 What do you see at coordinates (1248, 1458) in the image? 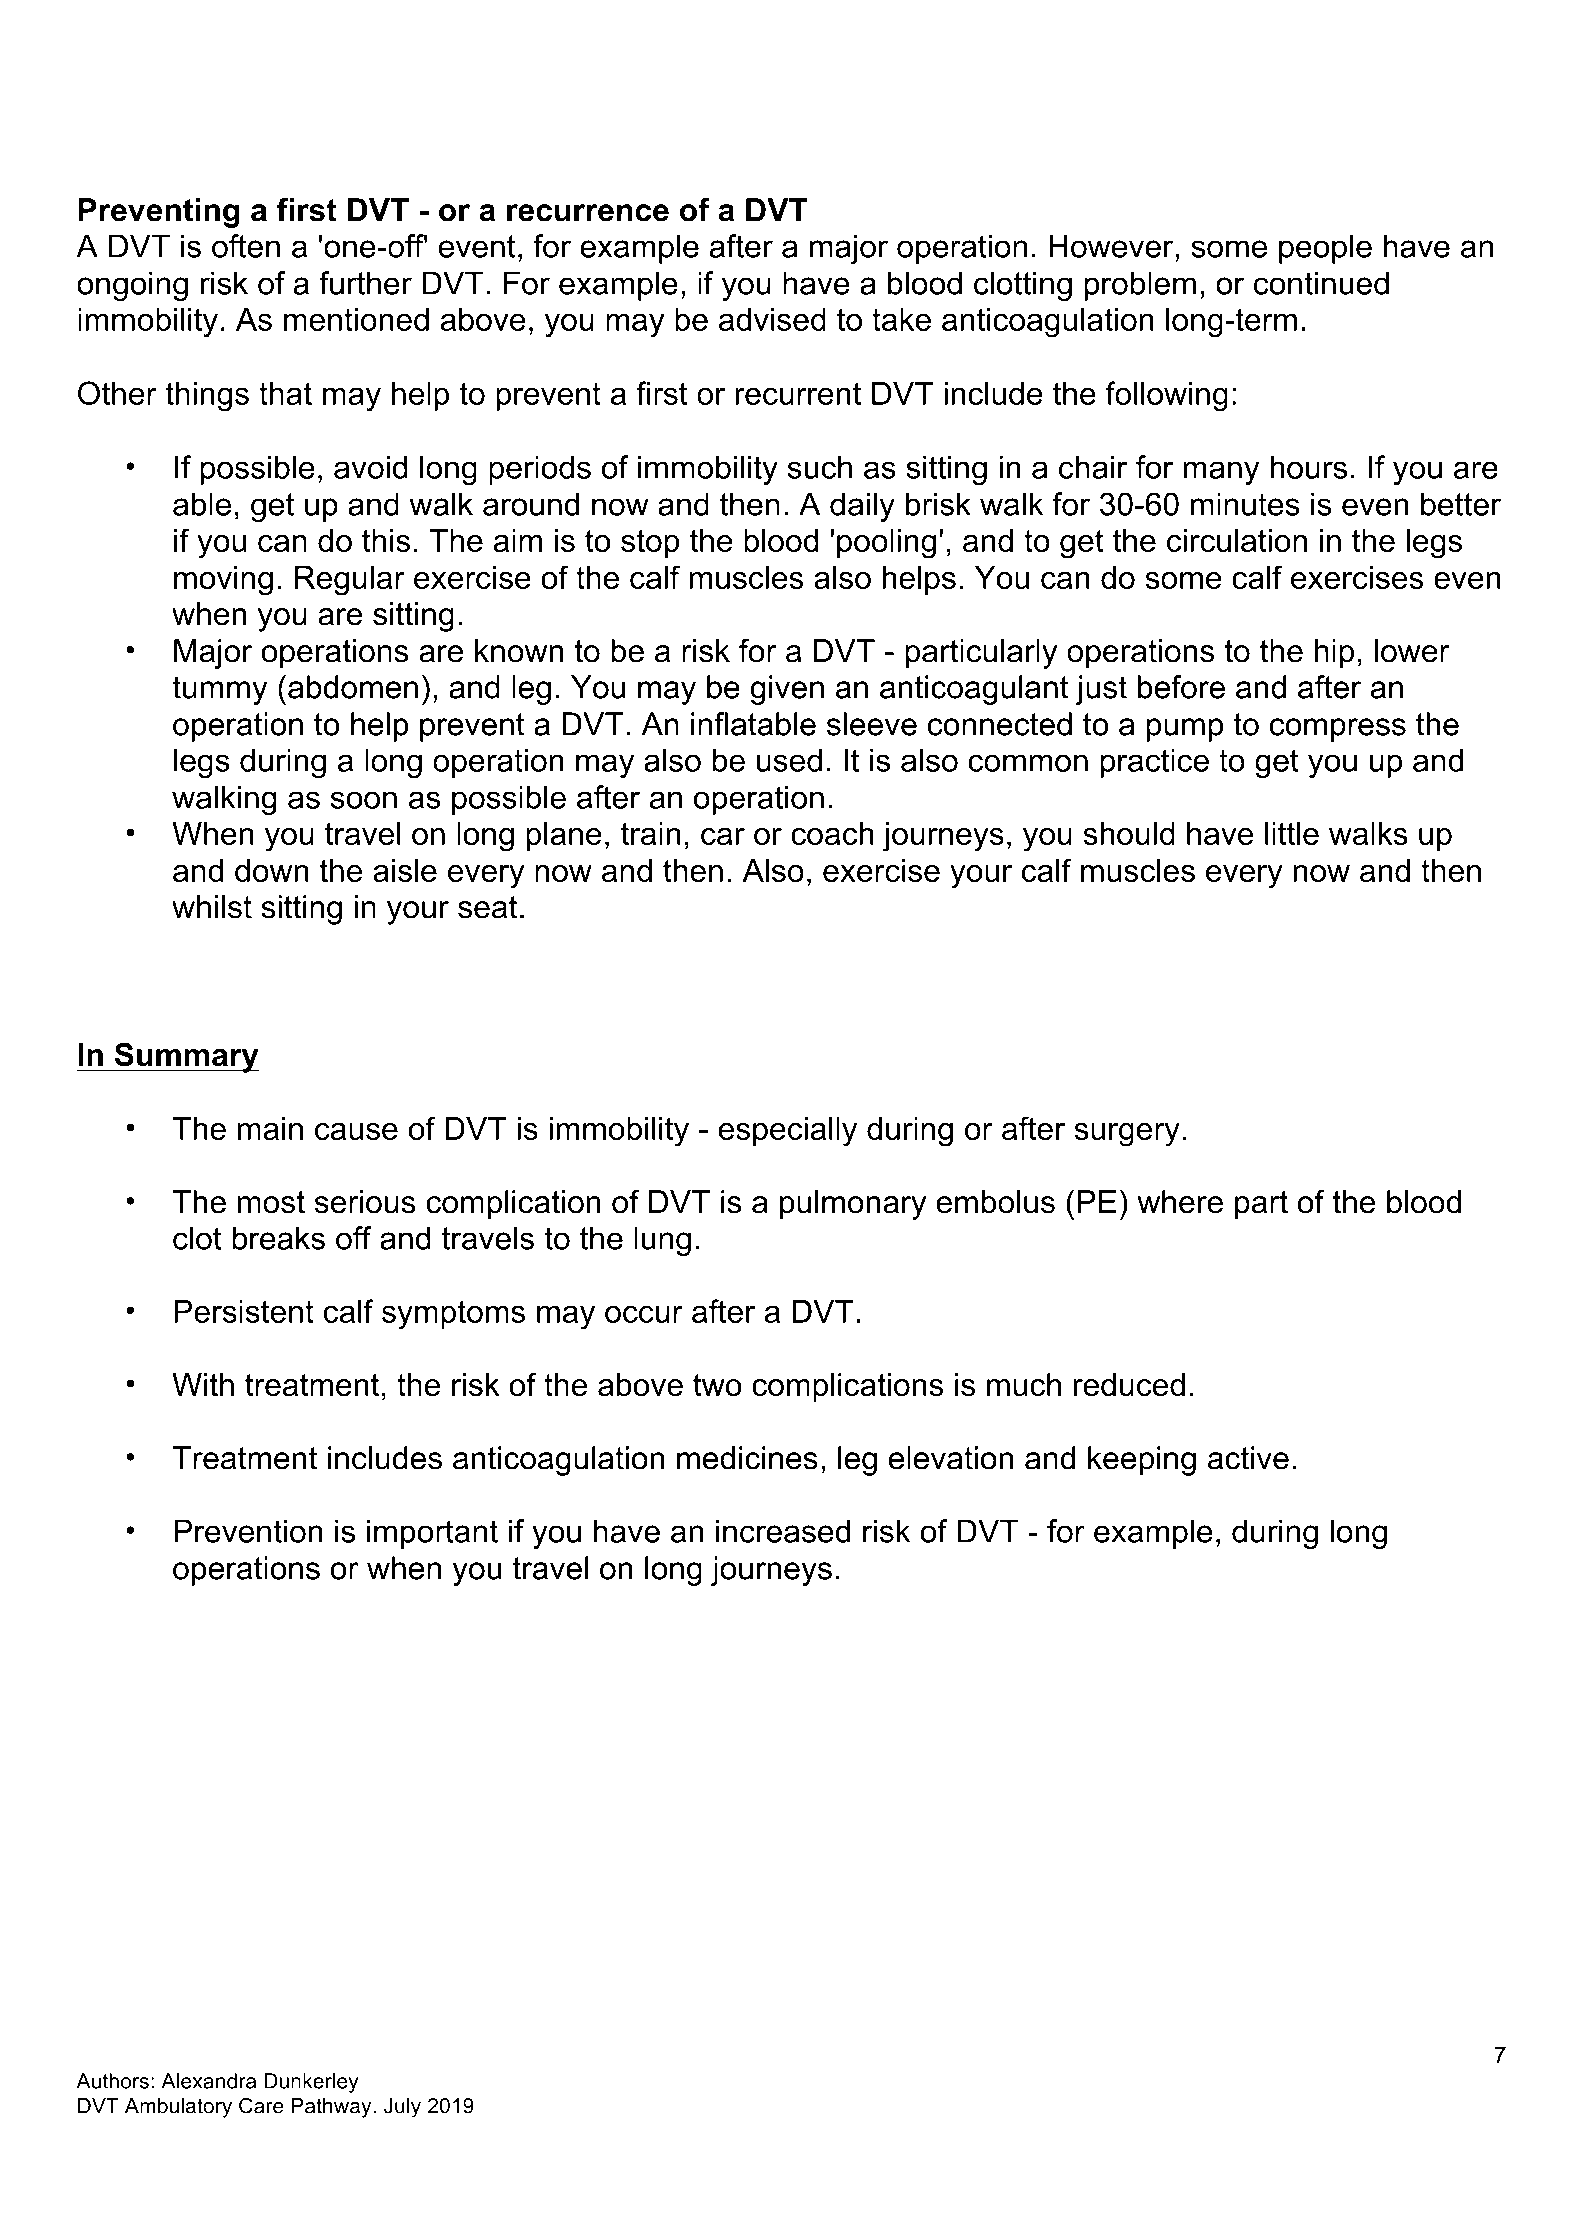
I see `active` at bounding box center [1248, 1458].
